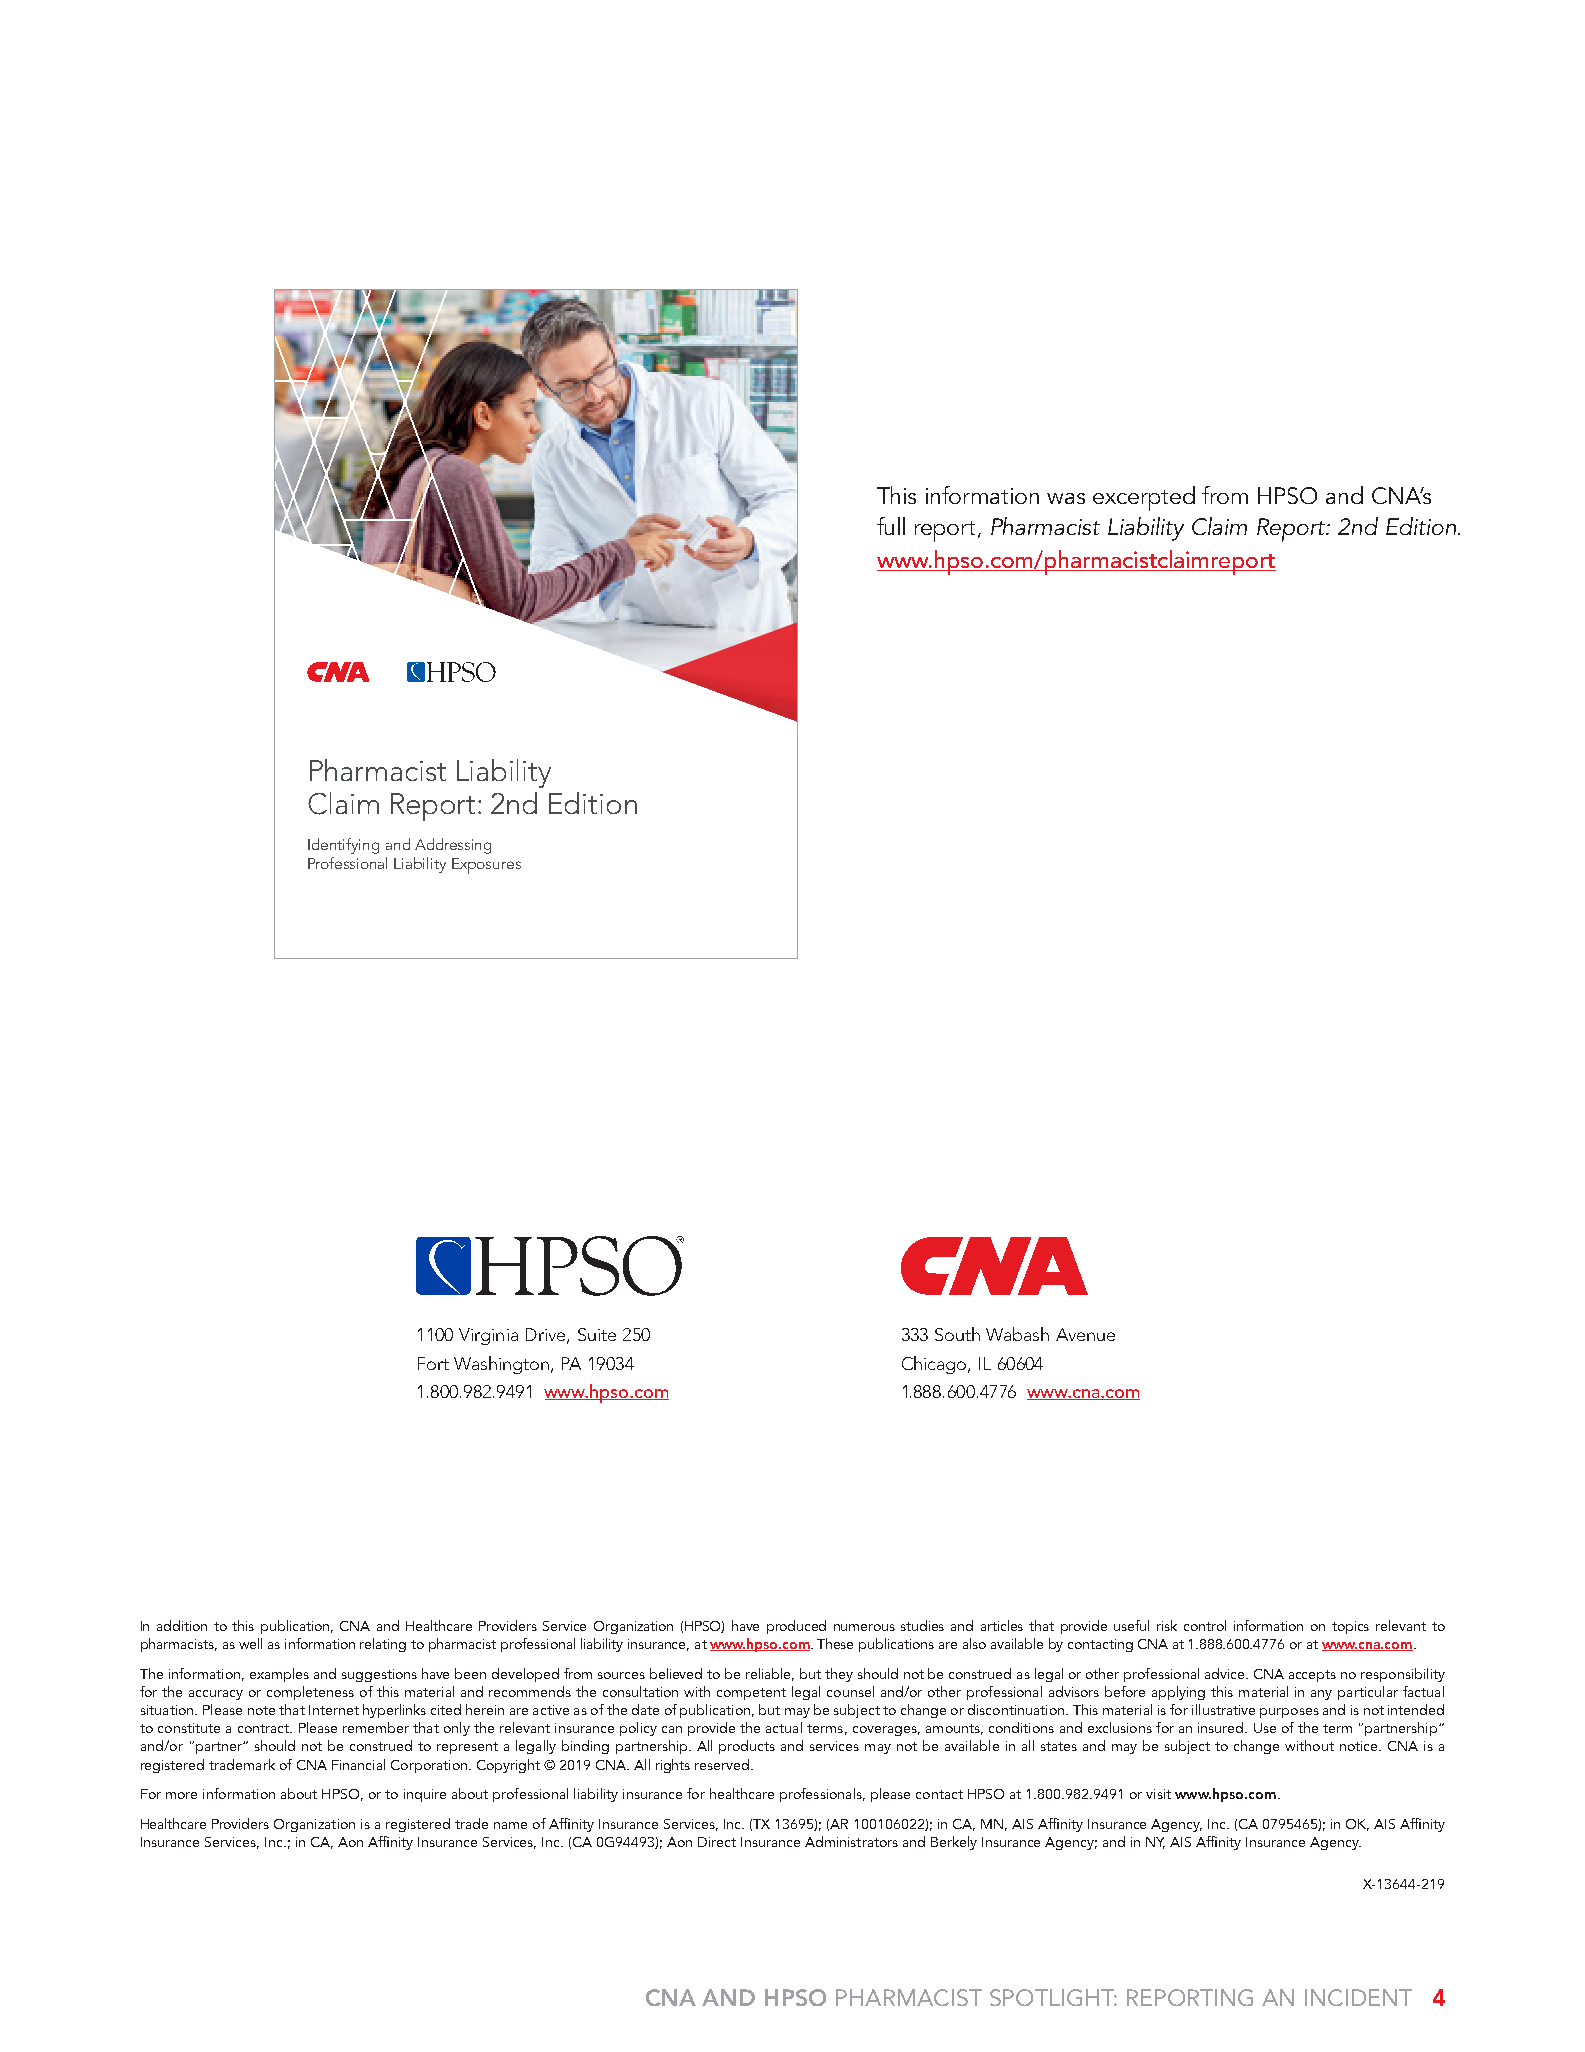  Describe the element at coordinates (1144, 498) in the screenshot. I see `excerpted` at that location.
